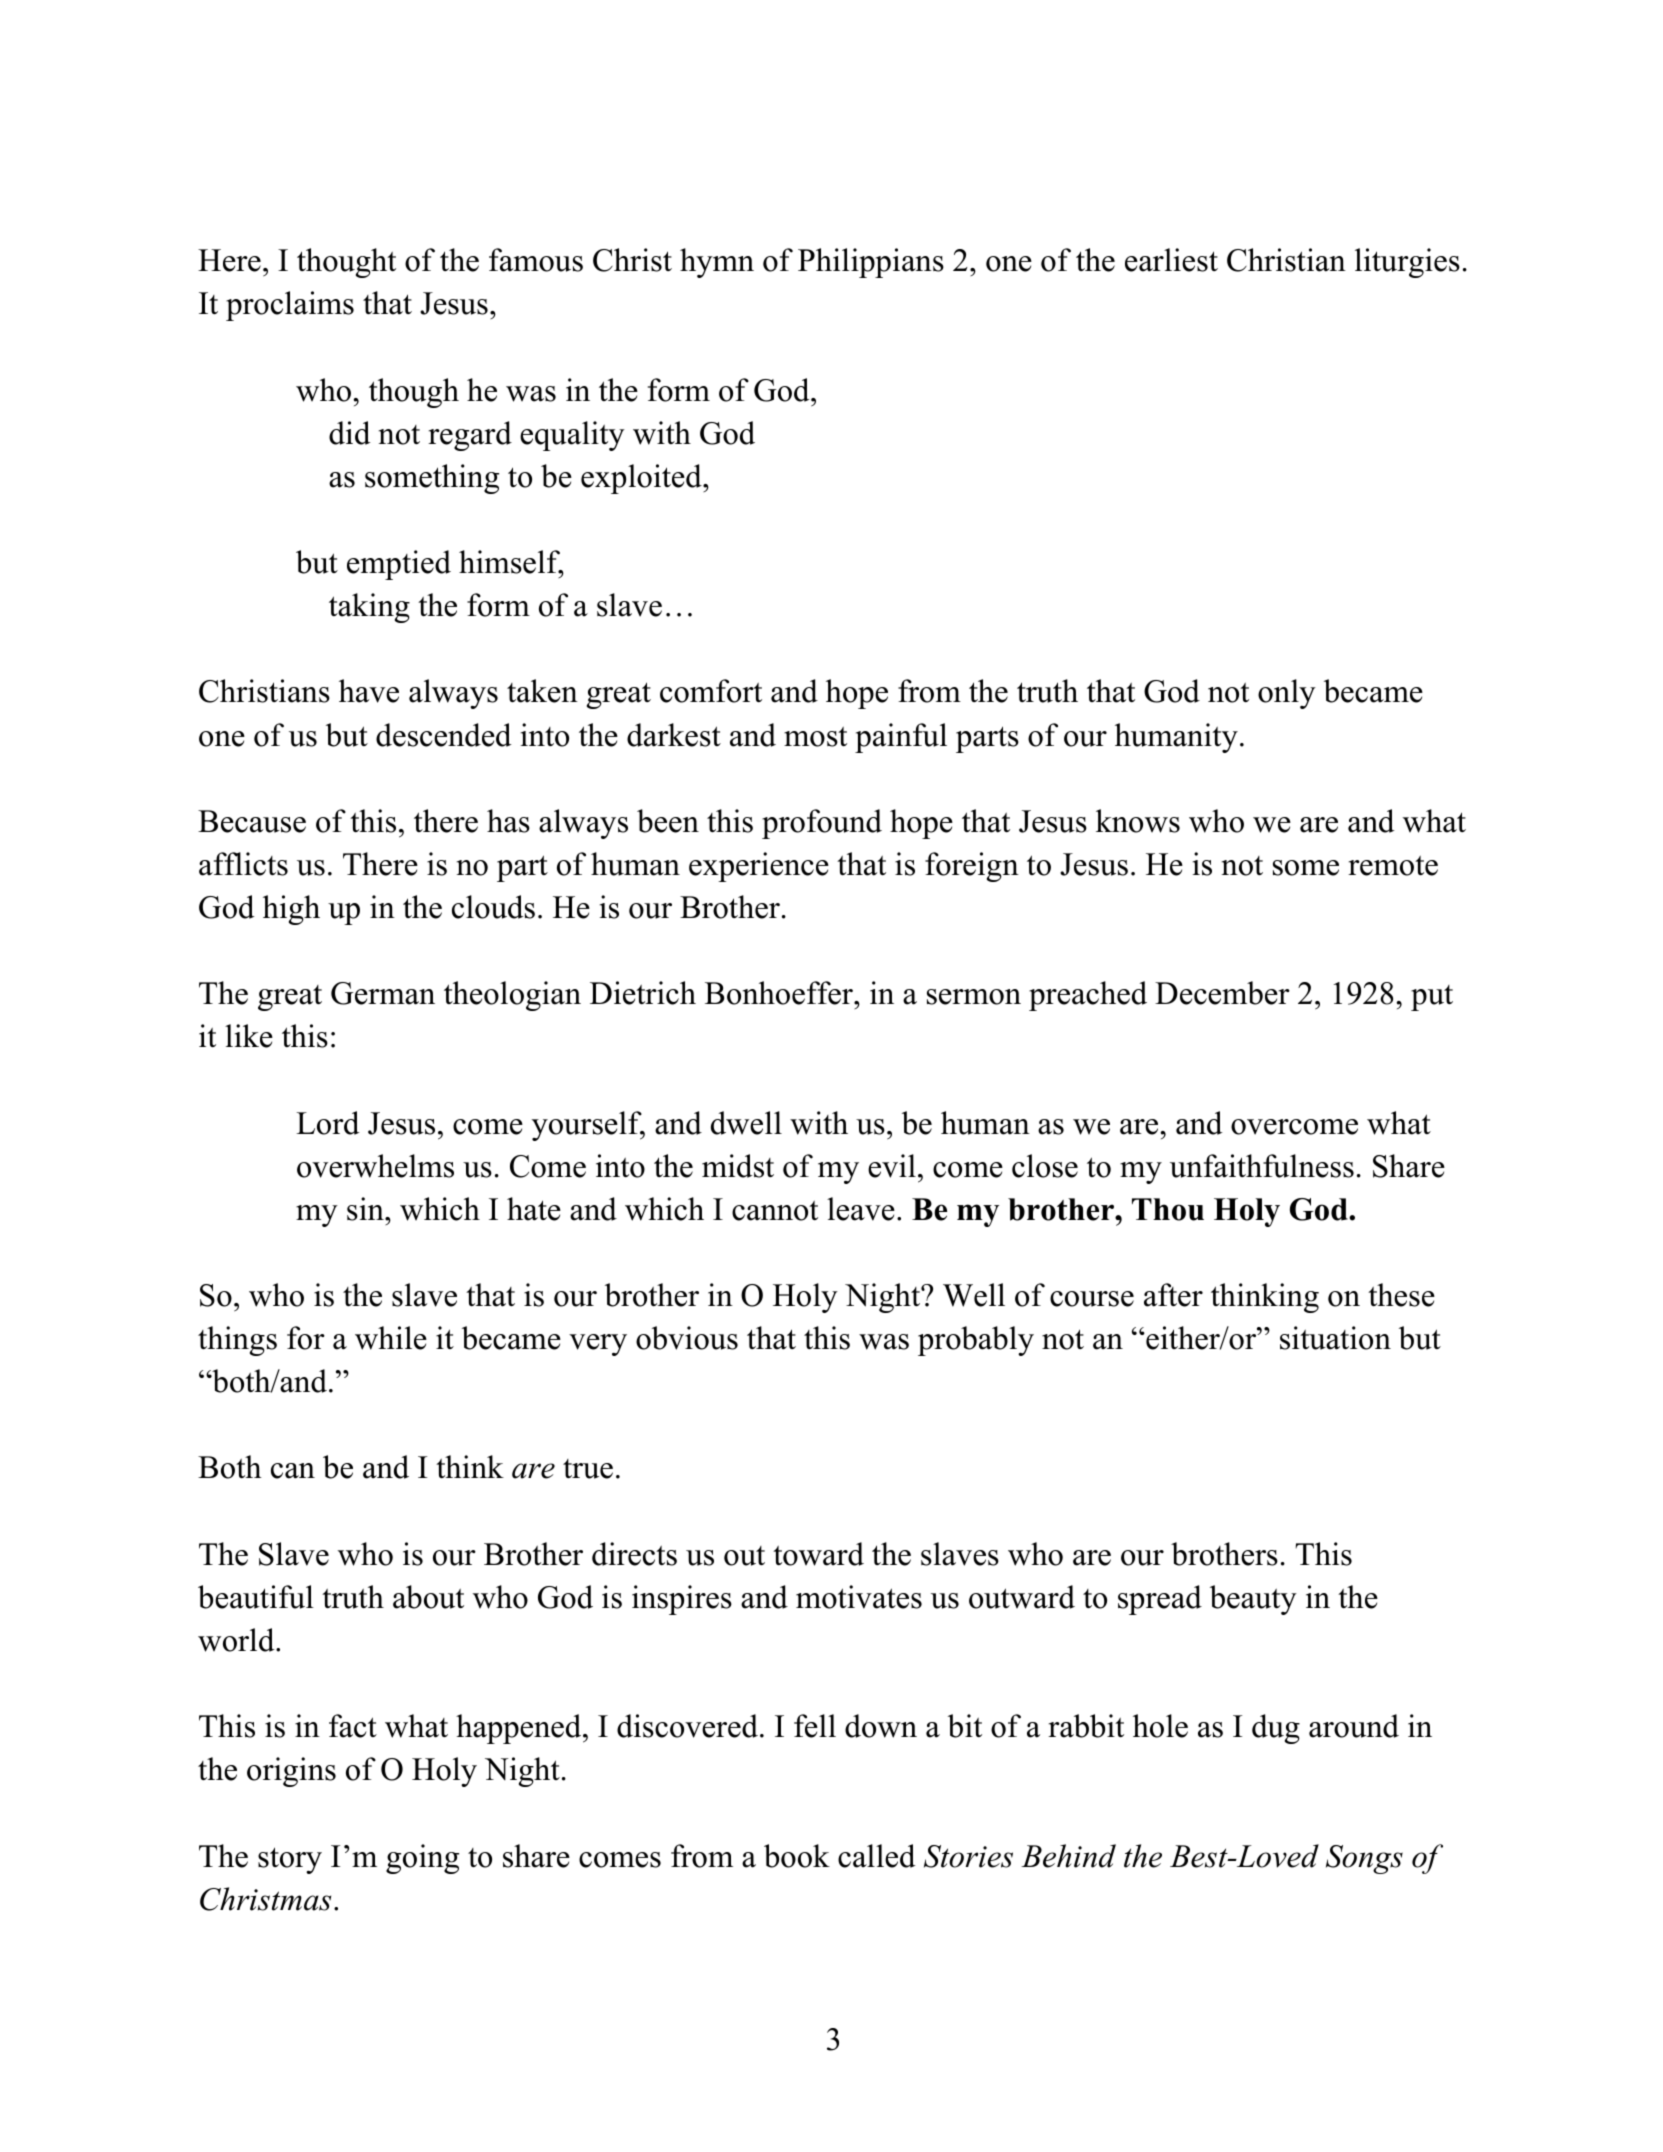 The height and width of the image is (2152, 1663). Describe the element at coordinates (822, 824) in the image. I see `profound` at that location.
